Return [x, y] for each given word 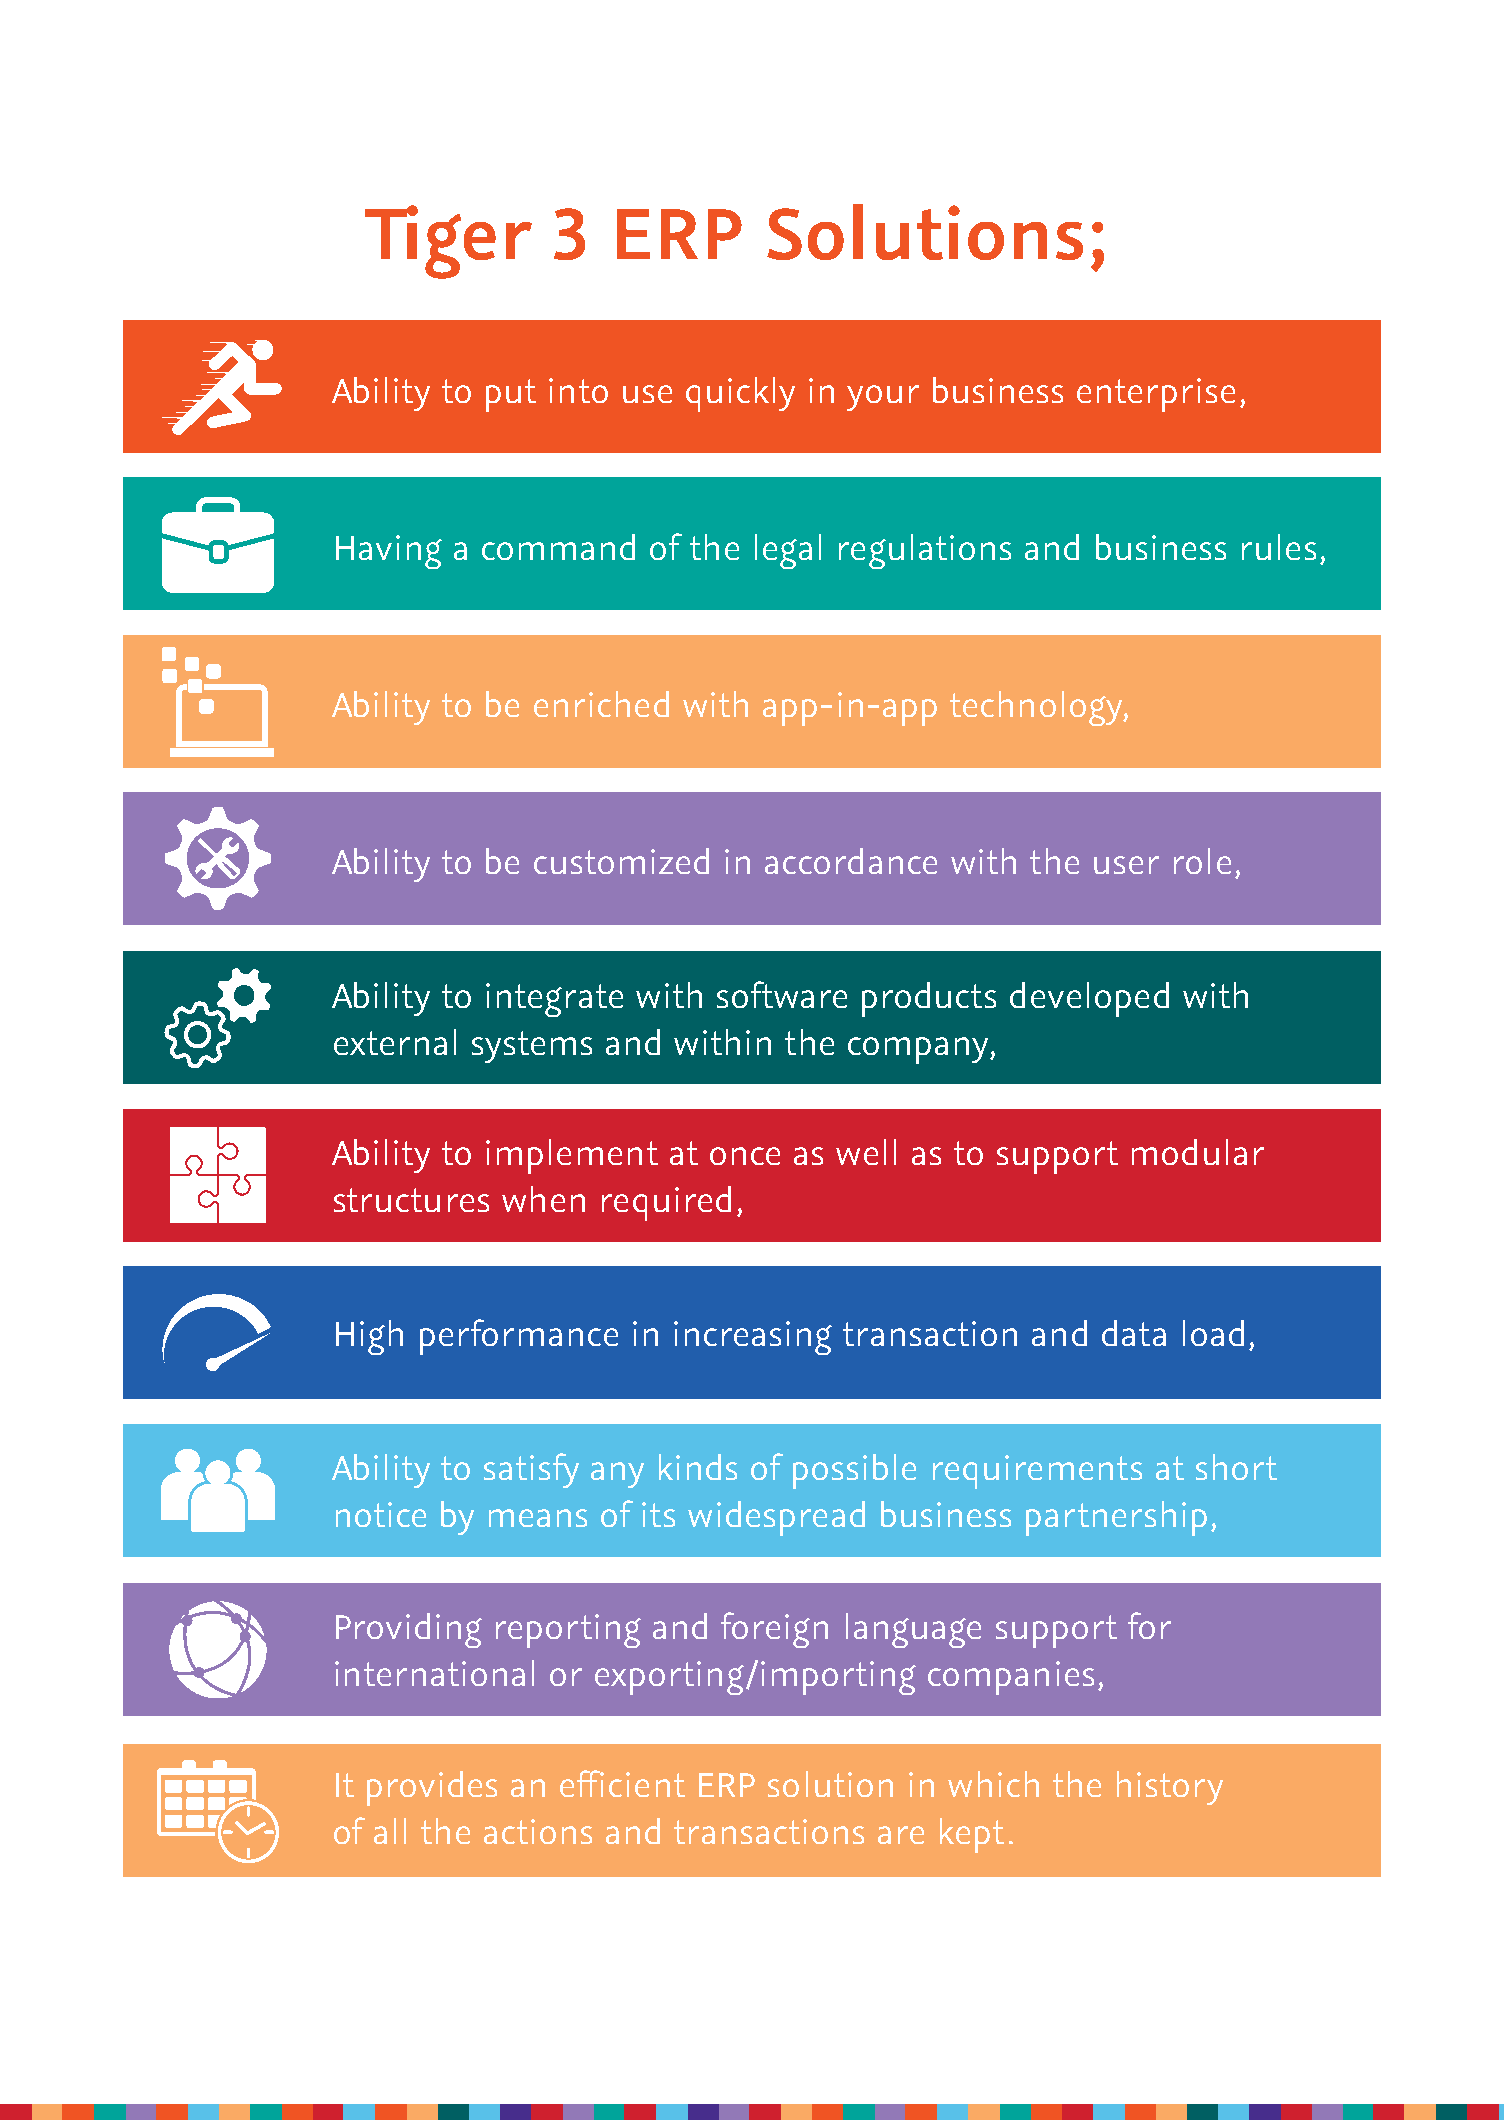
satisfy [531, 1470]
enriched [601, 704]
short [1236, 1467]
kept [972, 1835]
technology [1037, 708]
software [782, 994]
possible [854, 1471]
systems [532, 1047]
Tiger [448, 242]
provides [432, 1788]
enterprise [1156, 395]
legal [788, 551]
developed [1089, 999]
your [883, 398]
